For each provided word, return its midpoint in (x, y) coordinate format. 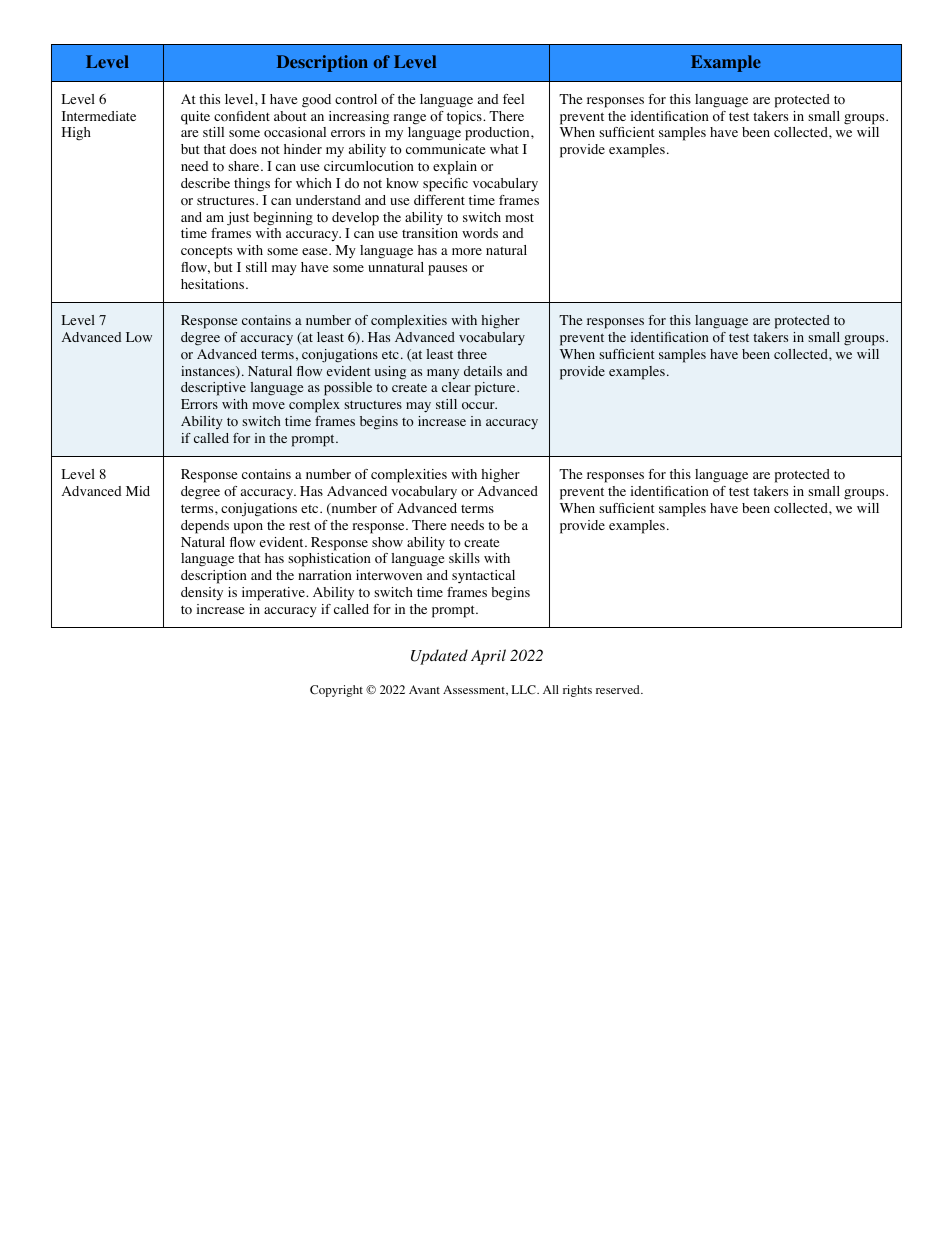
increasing (359, 118)
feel (513, 99)
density (202, 593)
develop (355, 219)
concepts (206, 253)
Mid (138, 491)
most (519, 218)
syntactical (483, 577)
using (390, 373)
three (472, 354)
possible (348, 389)
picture (496, 389)
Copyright (336, 691)
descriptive (213, 389)
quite (195, 118)
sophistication (329, 560)
